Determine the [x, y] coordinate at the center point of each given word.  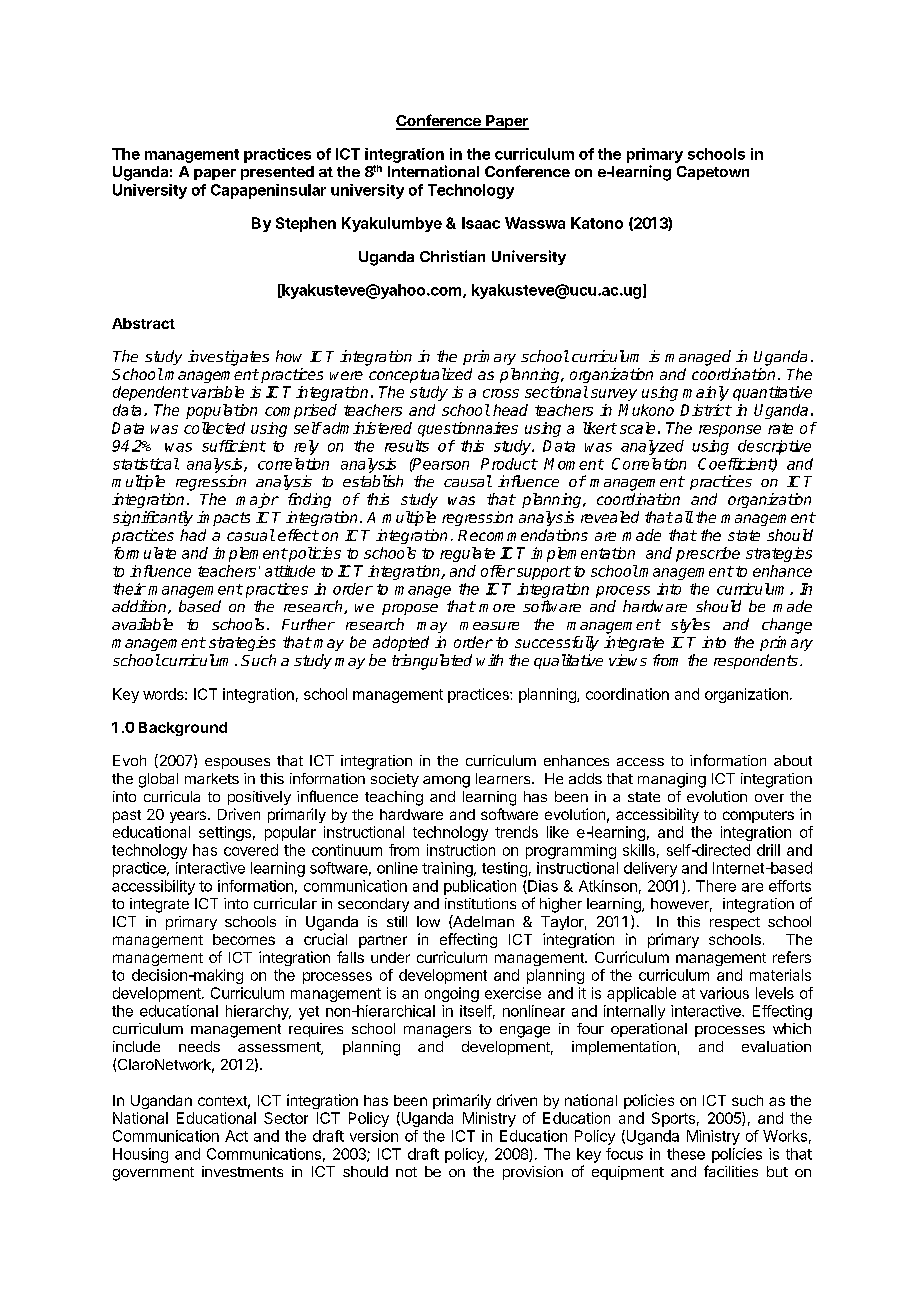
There [716, 886]
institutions [480, 903]
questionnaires [468, 429]
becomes [244, 939]
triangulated [432, 662]
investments [242, 1171]
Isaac [481, 223]
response [730, 431]
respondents [756, 661]
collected [214, 428]
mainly [706, 393]
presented [277, 173]
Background [183, 729]
